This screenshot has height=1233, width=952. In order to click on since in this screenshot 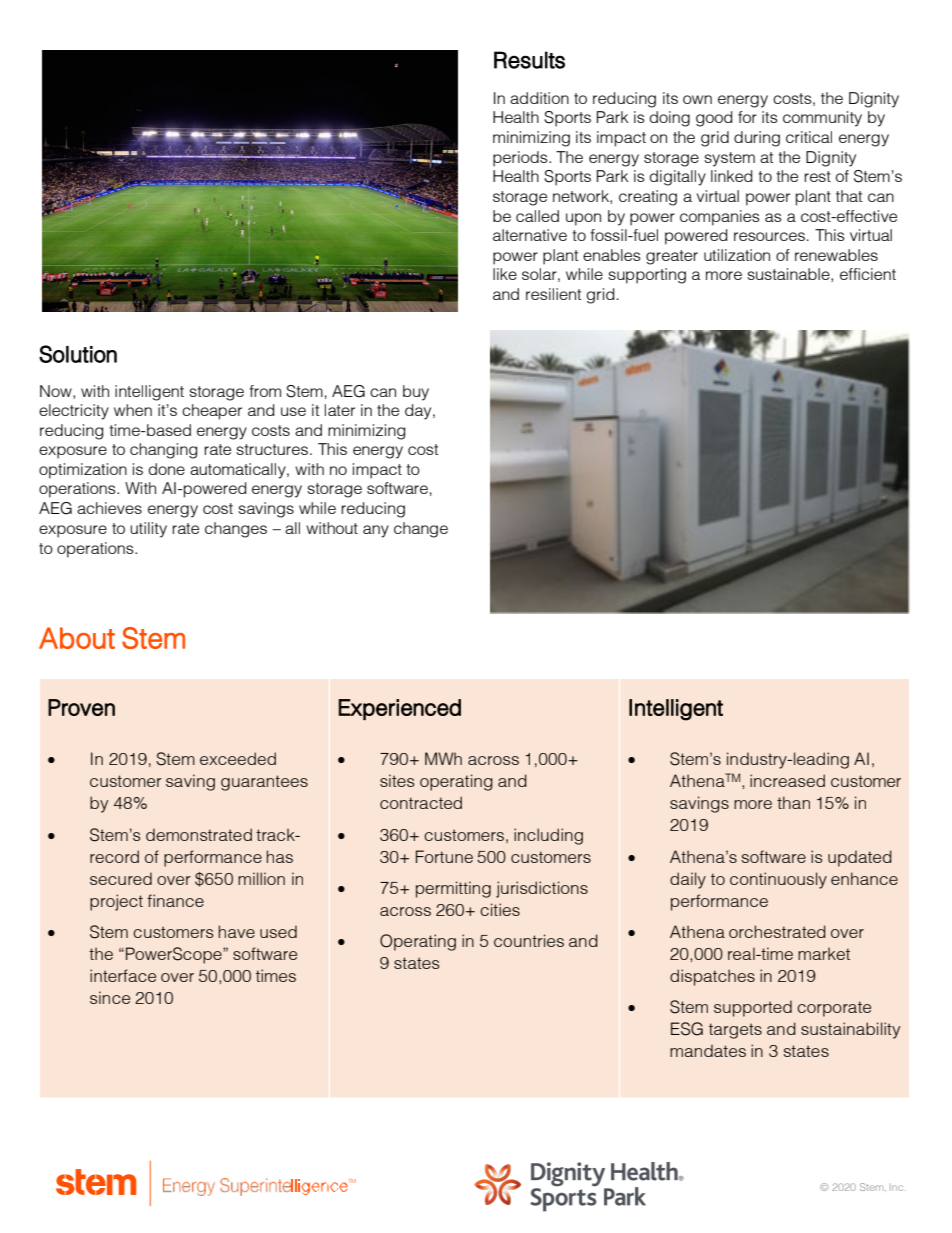, I will do `click(110, 997)`.
